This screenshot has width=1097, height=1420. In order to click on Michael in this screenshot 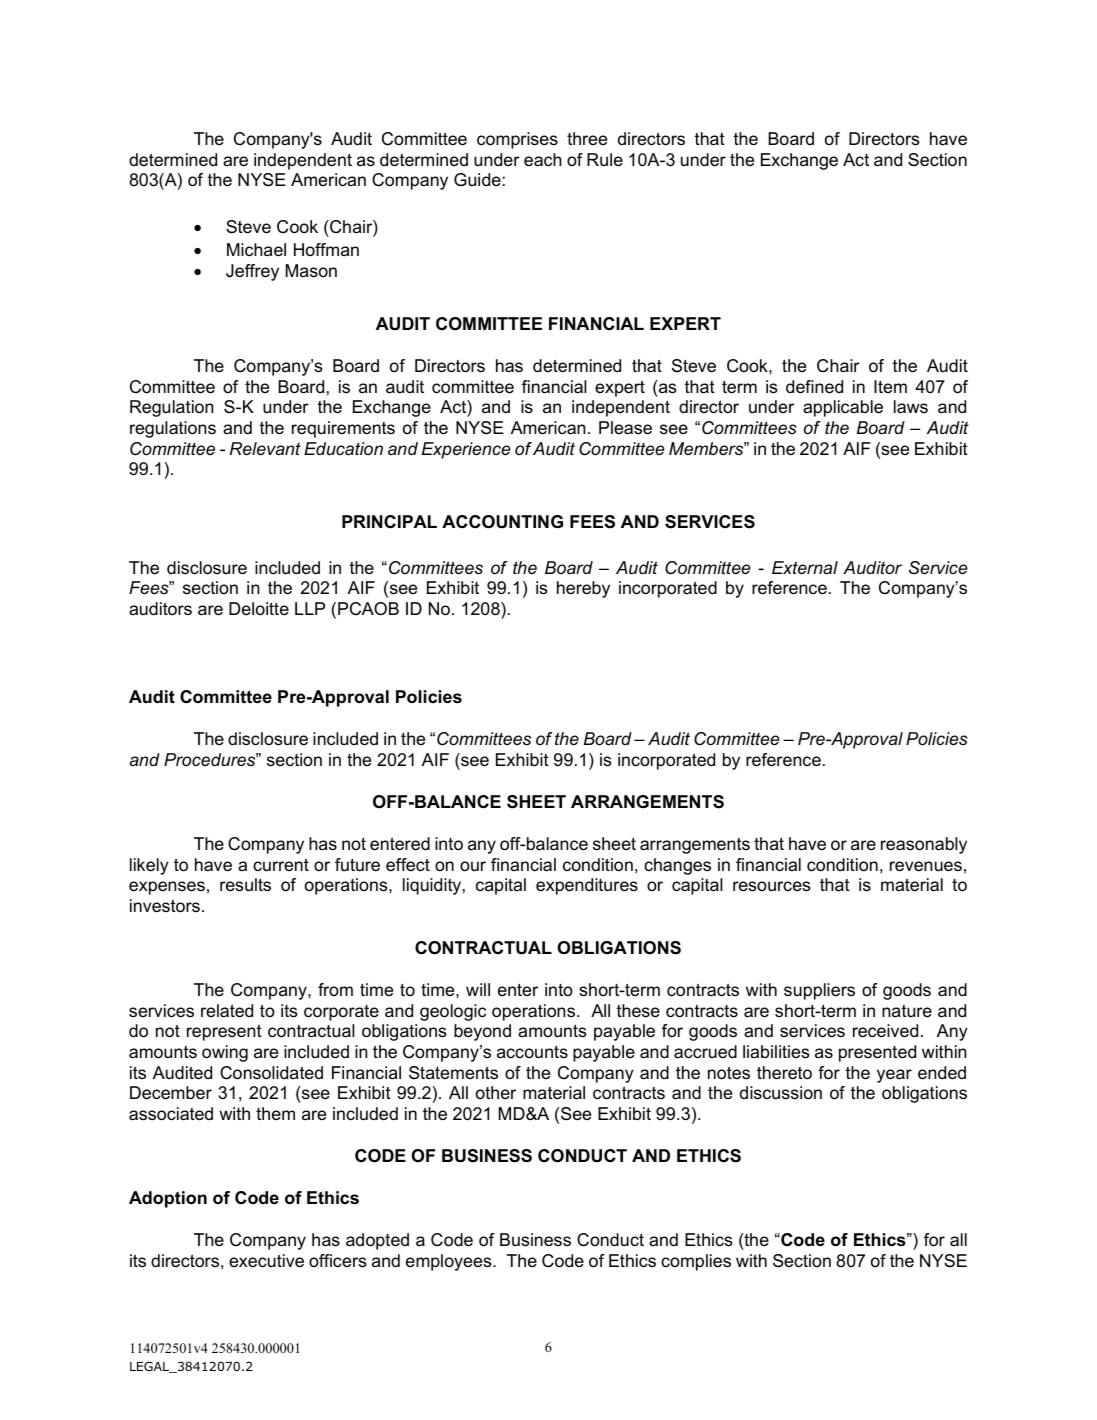, I will do `click(256, 250)`.
